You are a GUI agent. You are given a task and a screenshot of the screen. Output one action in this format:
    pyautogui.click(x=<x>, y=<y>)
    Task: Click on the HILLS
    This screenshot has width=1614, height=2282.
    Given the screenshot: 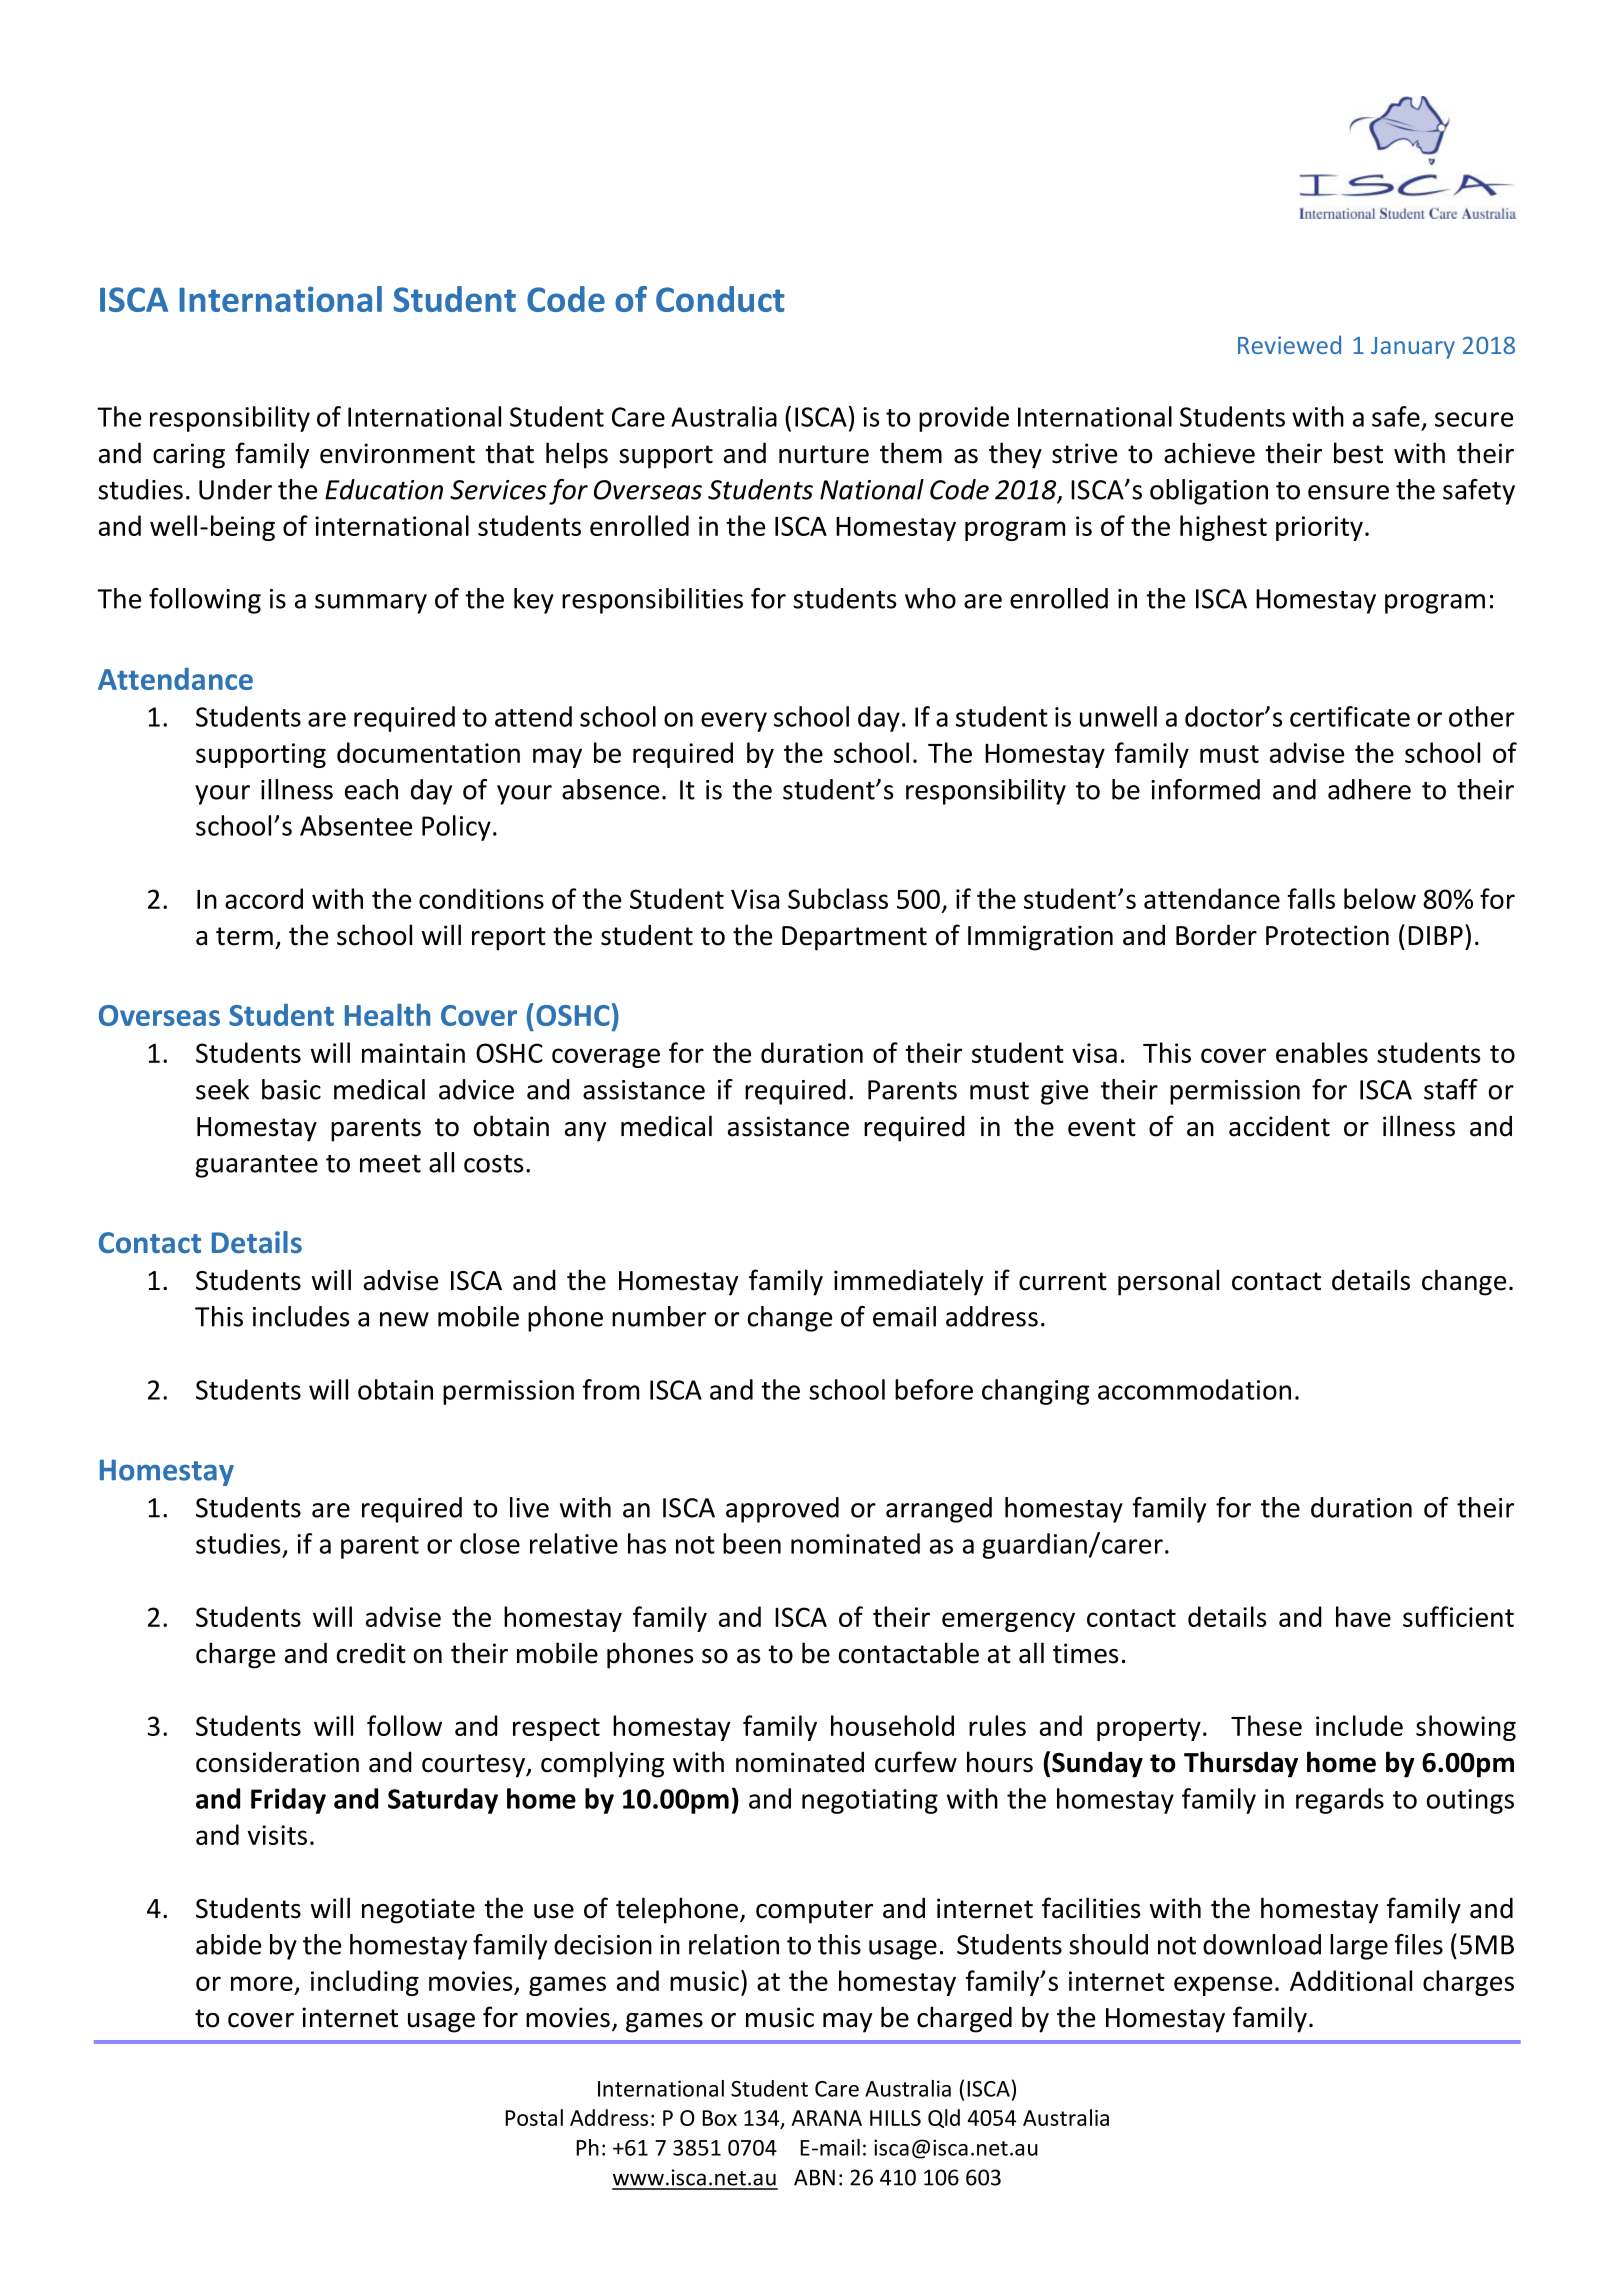 What is the action you would take?
    pyautogui.click(x=895, y=2118)
